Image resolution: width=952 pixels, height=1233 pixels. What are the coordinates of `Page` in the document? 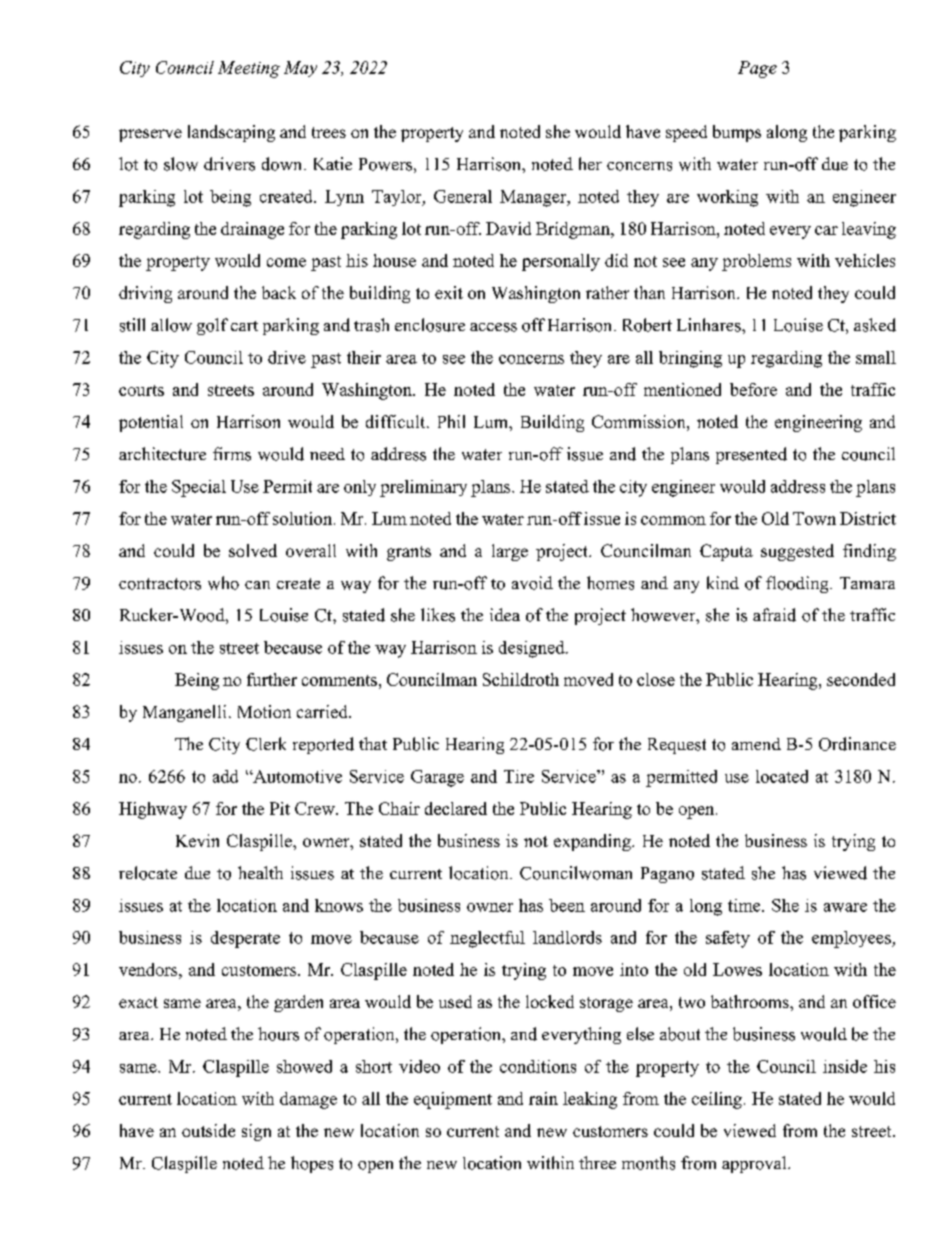 It's located at (757, 69).
